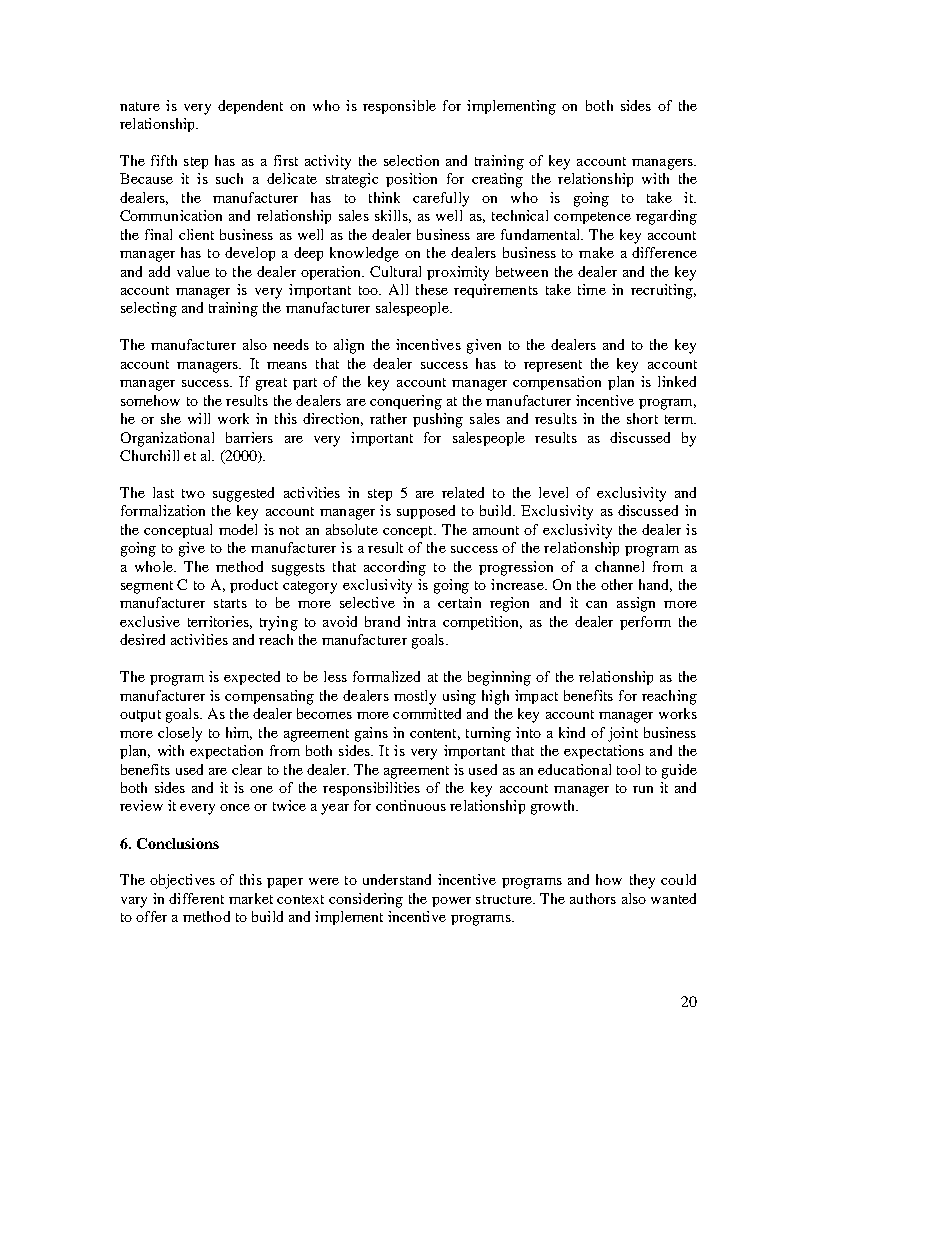  What do you see at coordinates (399, 107) in the screenshot?
I see `responsible` at bounding box center [399, 107].
